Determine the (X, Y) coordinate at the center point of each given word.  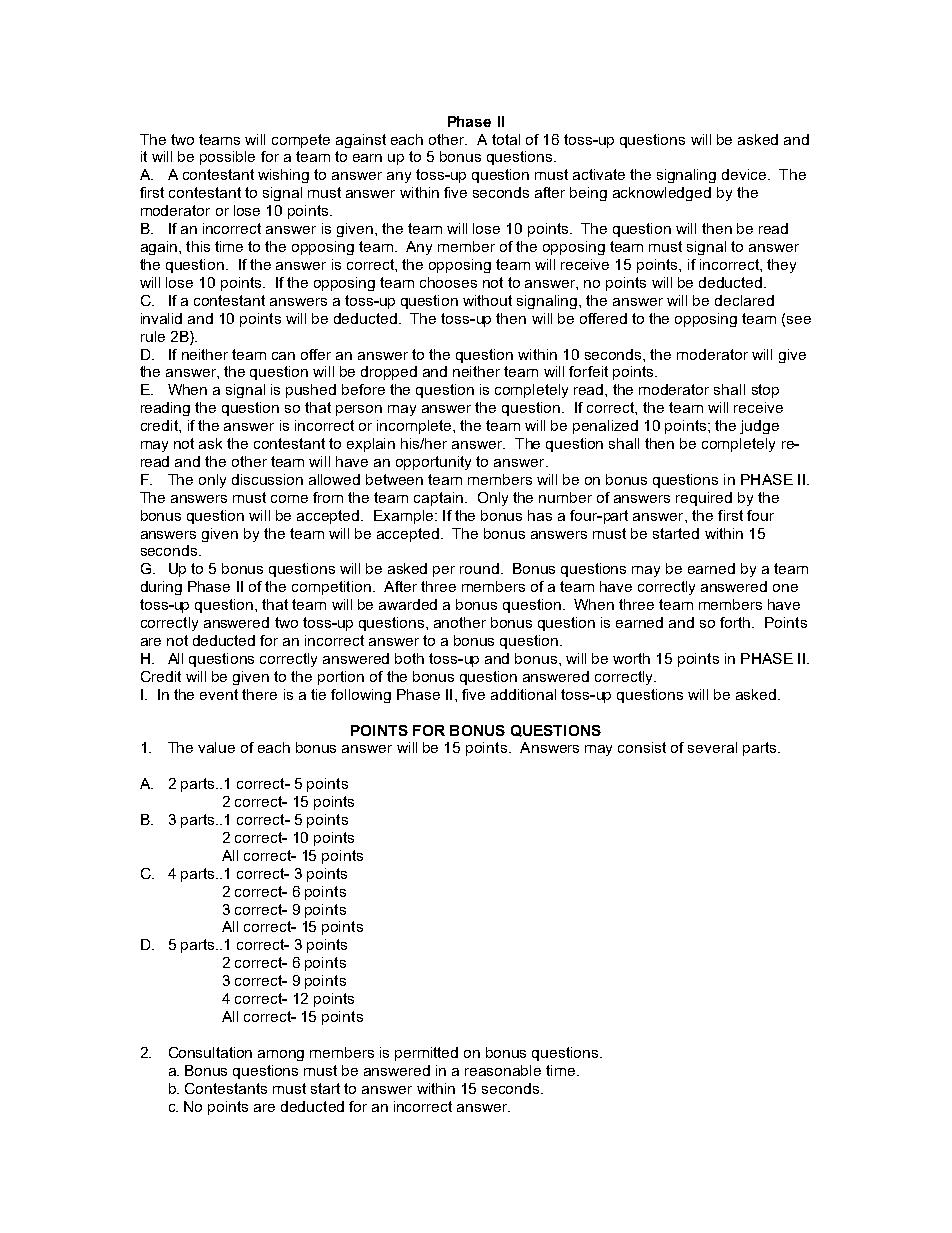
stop (765, 391)
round (479, 568)
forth (736, 622)
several (712, 747)
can (283, 356)
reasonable (503, 1070)
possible (227, 158)
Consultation (210, 1052)
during (161, 588)
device (745, 174)
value (216, 747)
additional (523, 694)
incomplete (415, 427)
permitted (426, 1054)
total (506, 139)
